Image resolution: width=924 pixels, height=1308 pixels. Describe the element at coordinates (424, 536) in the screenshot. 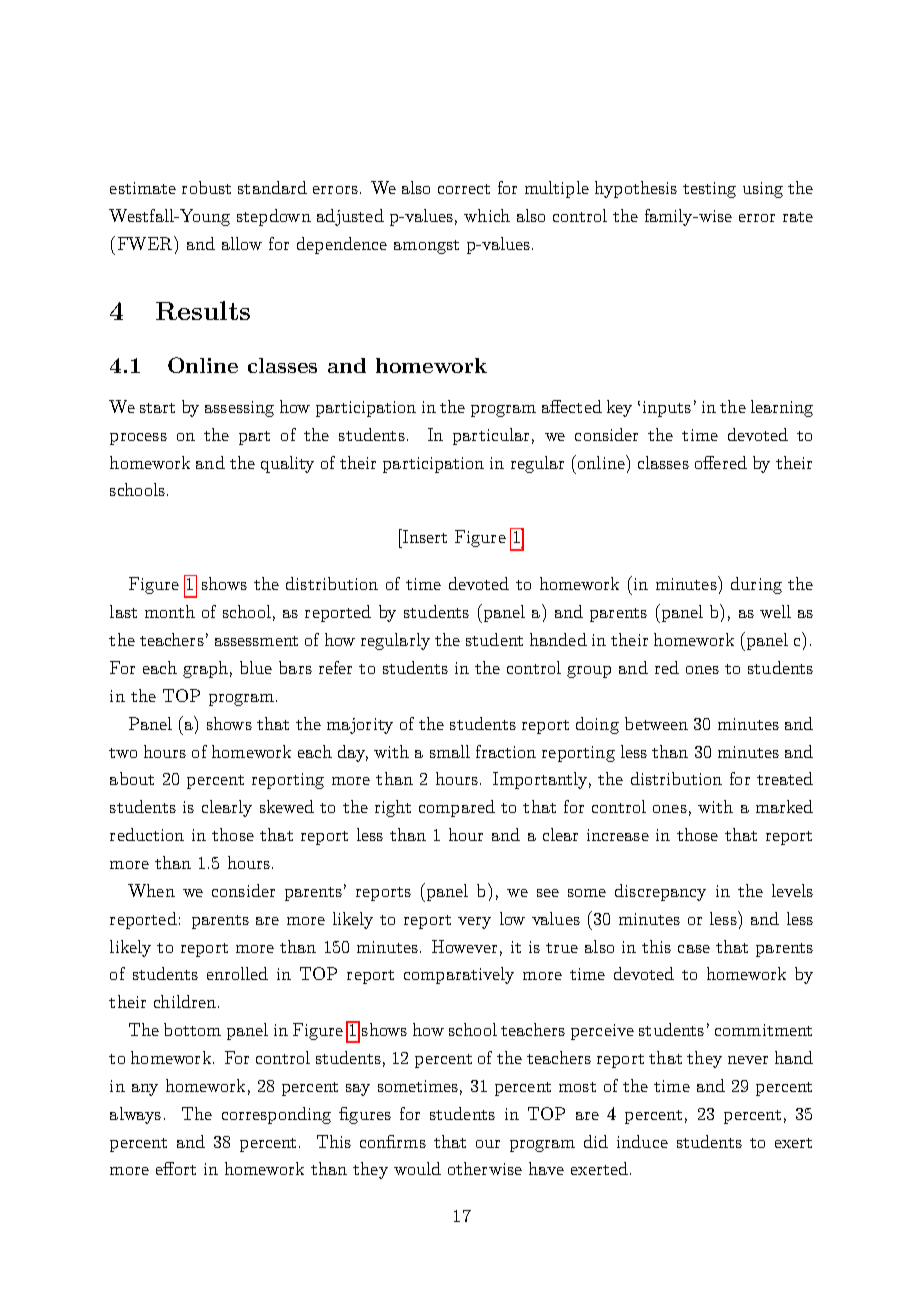

I see `Insert` at that location.
